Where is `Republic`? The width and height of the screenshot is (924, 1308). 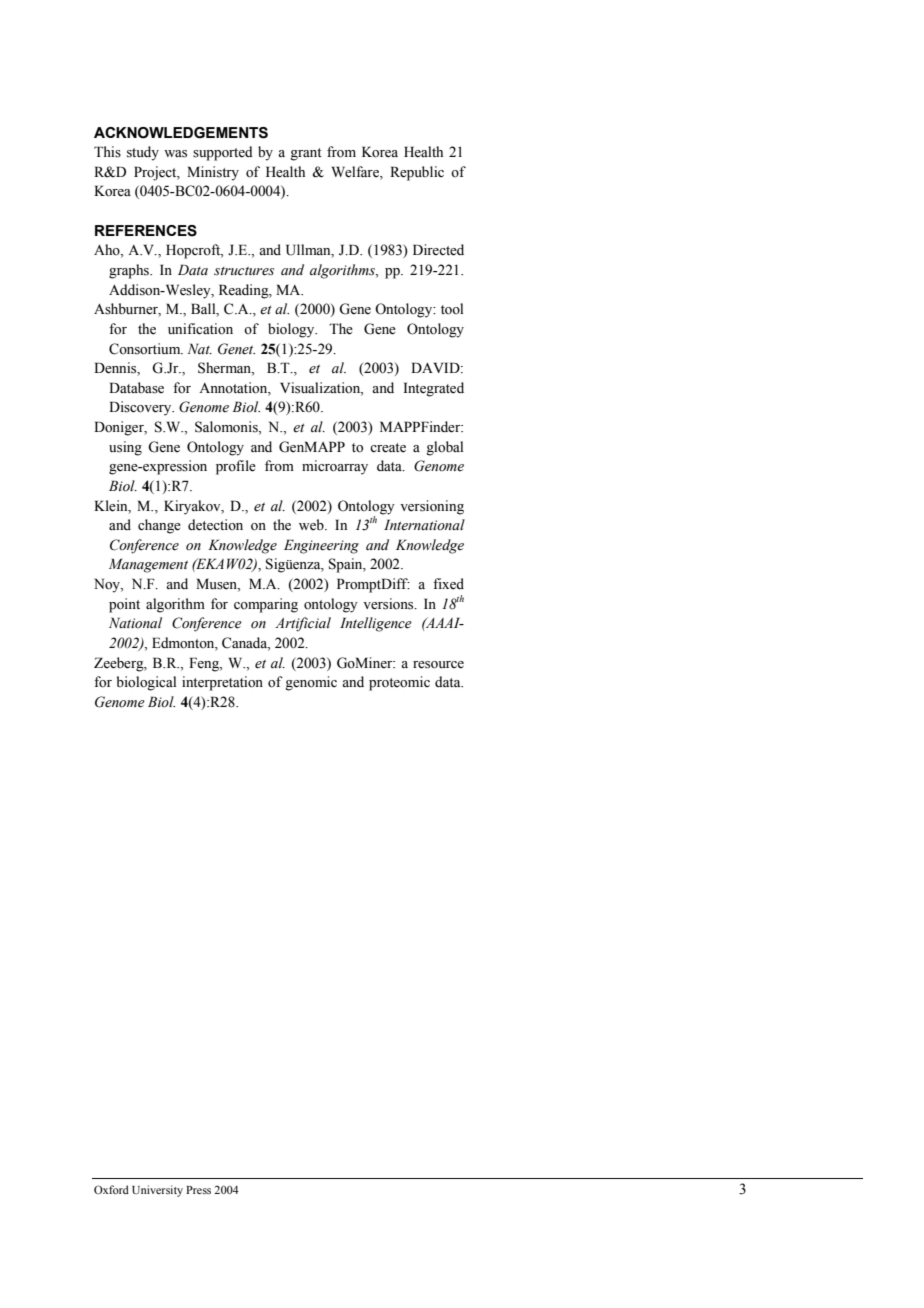
Republic is located at coordinates (417, 173).
